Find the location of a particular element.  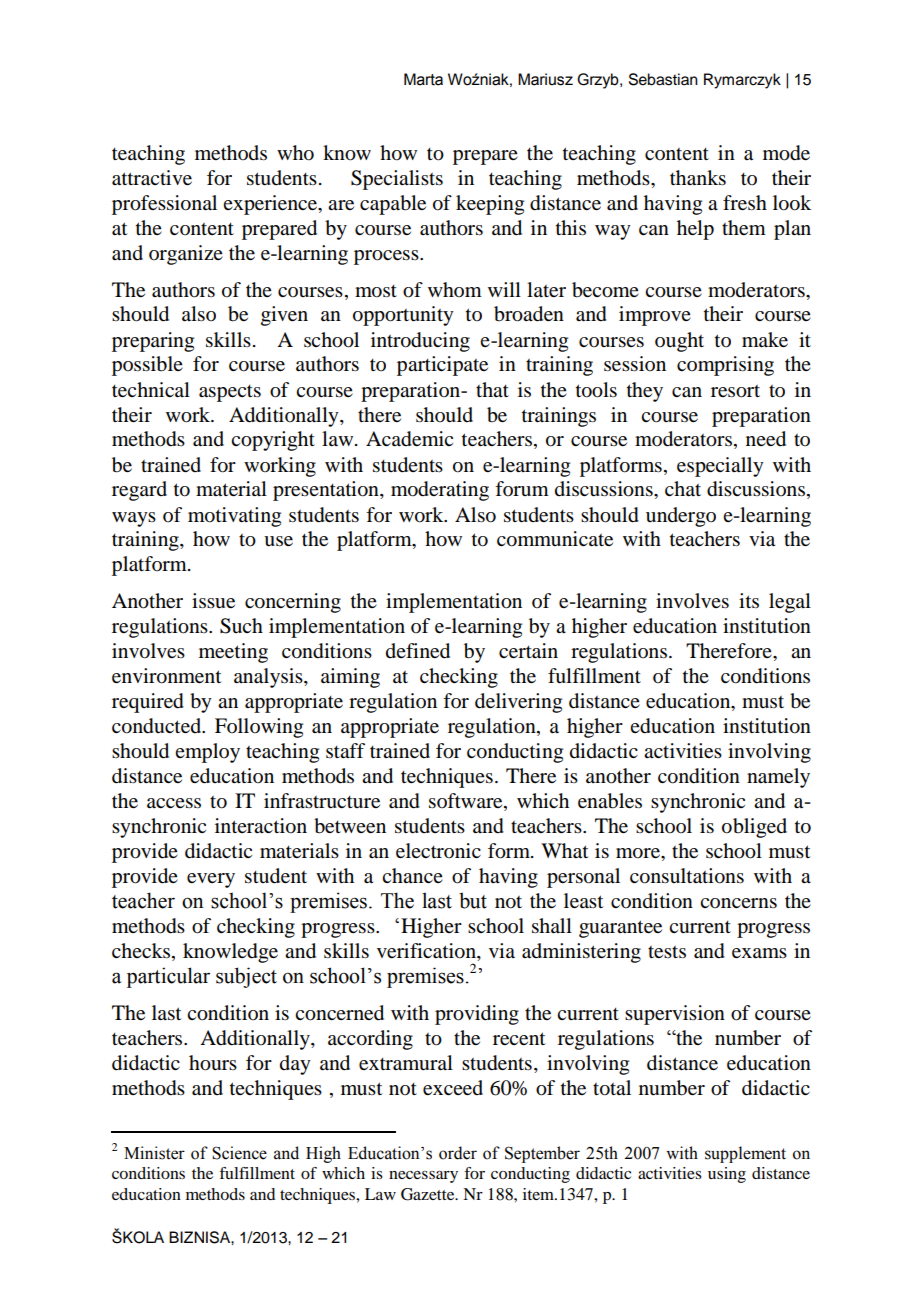

Marta is located at coordinates (423, 79).
